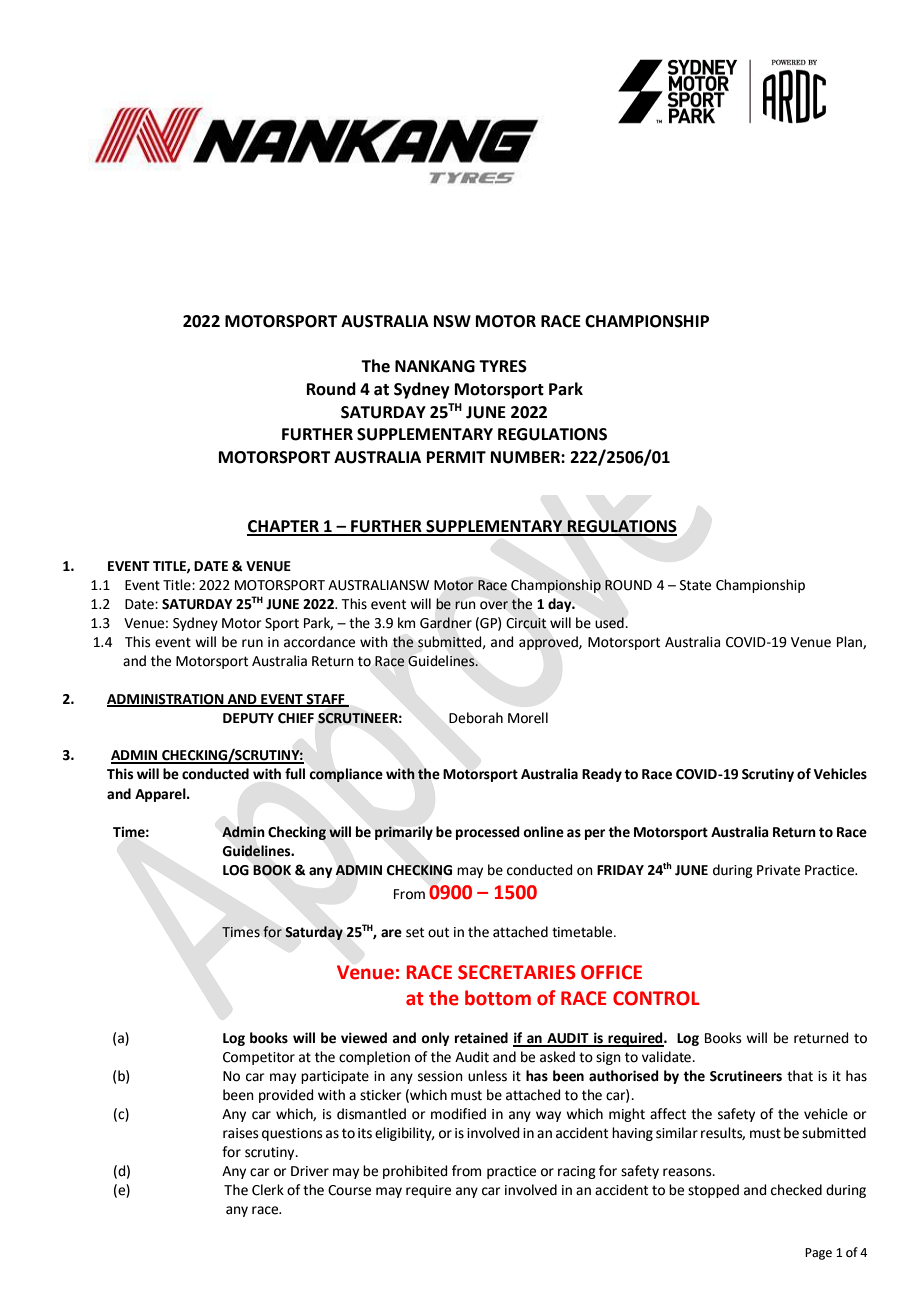 Image resolution: width=924 pixels, height=1308 pixels. I want to click on stopped, so click(713, 1191).
